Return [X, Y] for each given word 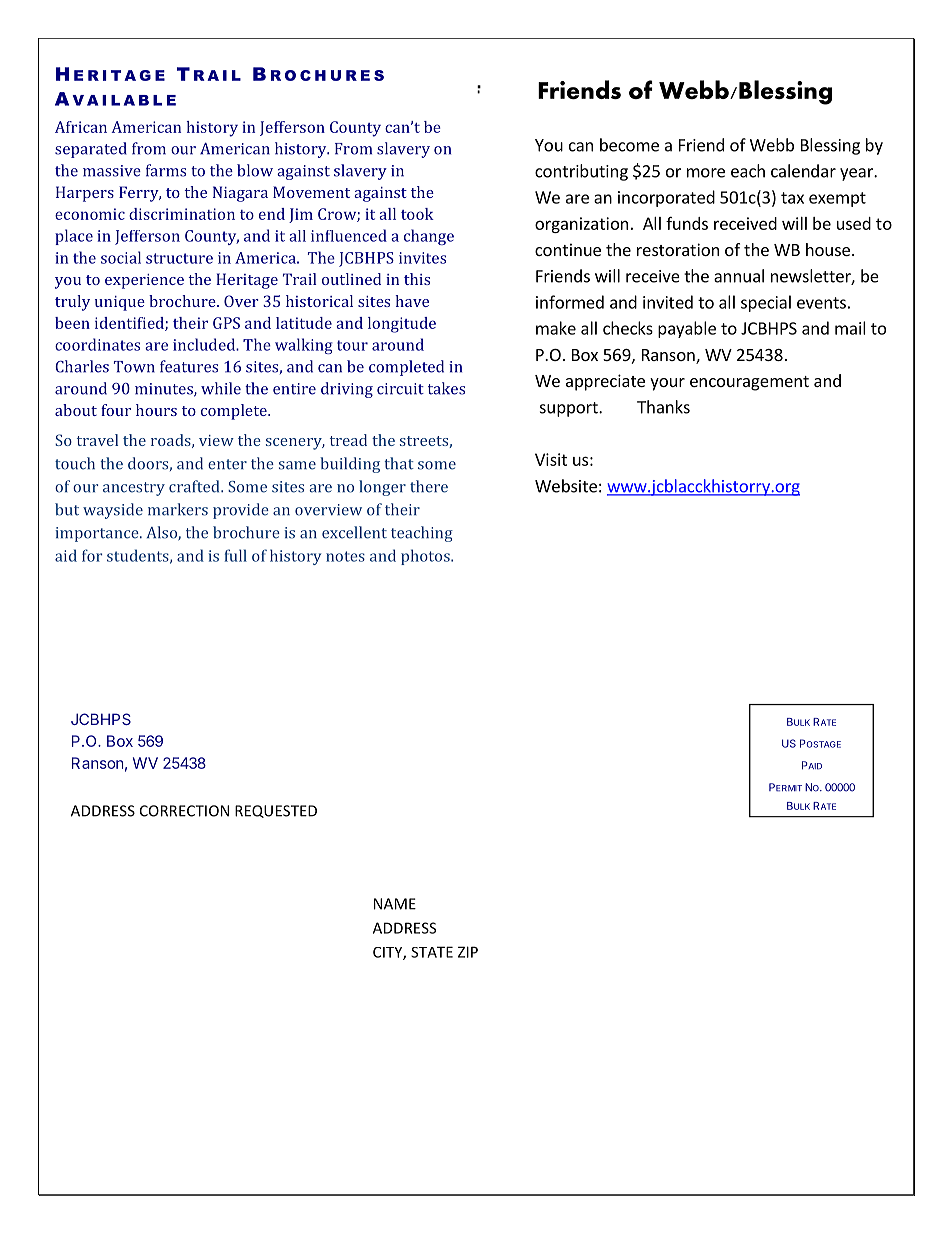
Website [566, 486]
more [706, 173]
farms [166, 170]
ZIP [468, 952]
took [417, 214]
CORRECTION [184, 811]
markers [178, 509]
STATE [432, 952]
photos [426, 557]
